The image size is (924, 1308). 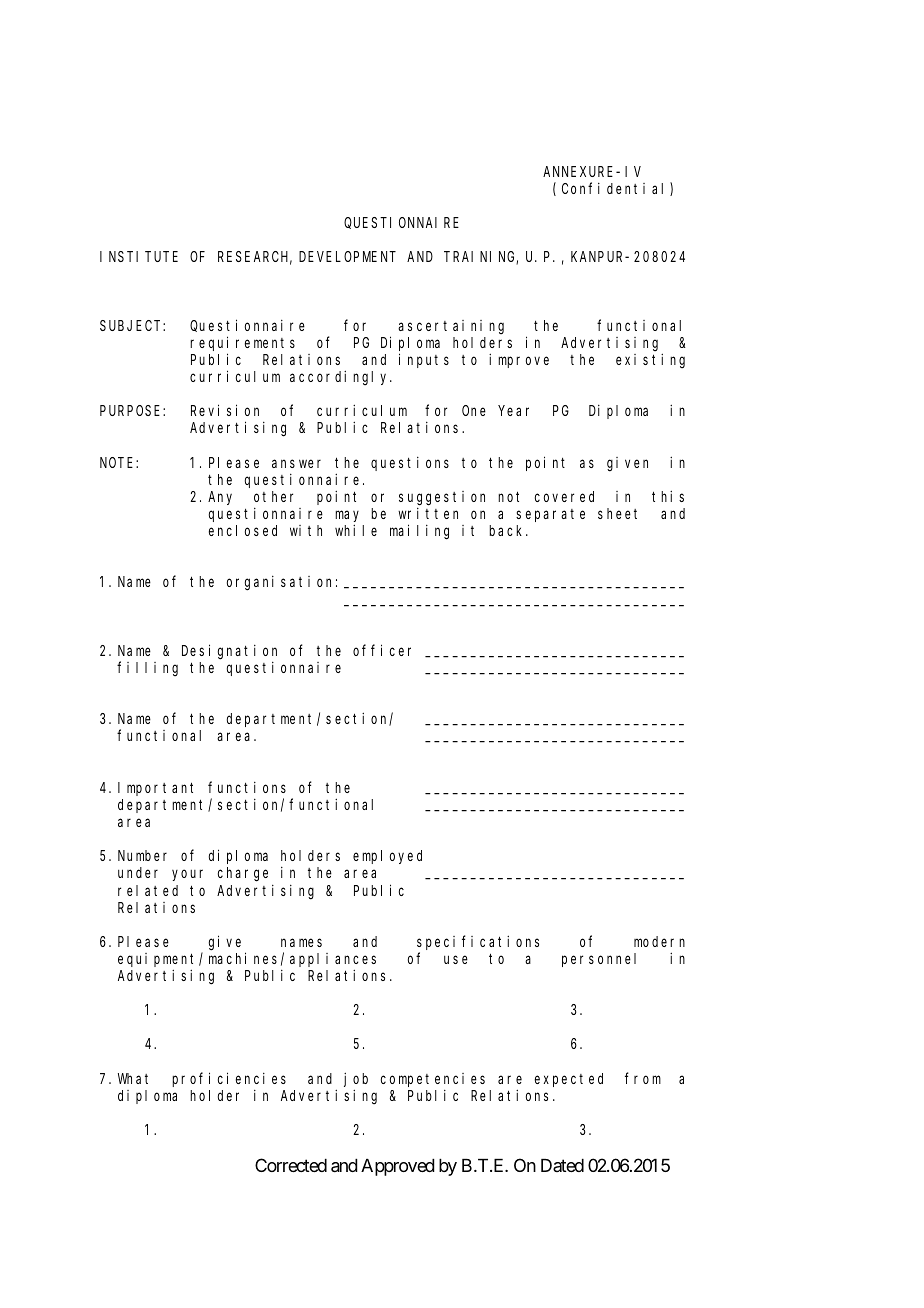 What do you see at coordinates (229, 652) in the page?
I see `Designation` at bounding box center [229, 652].
